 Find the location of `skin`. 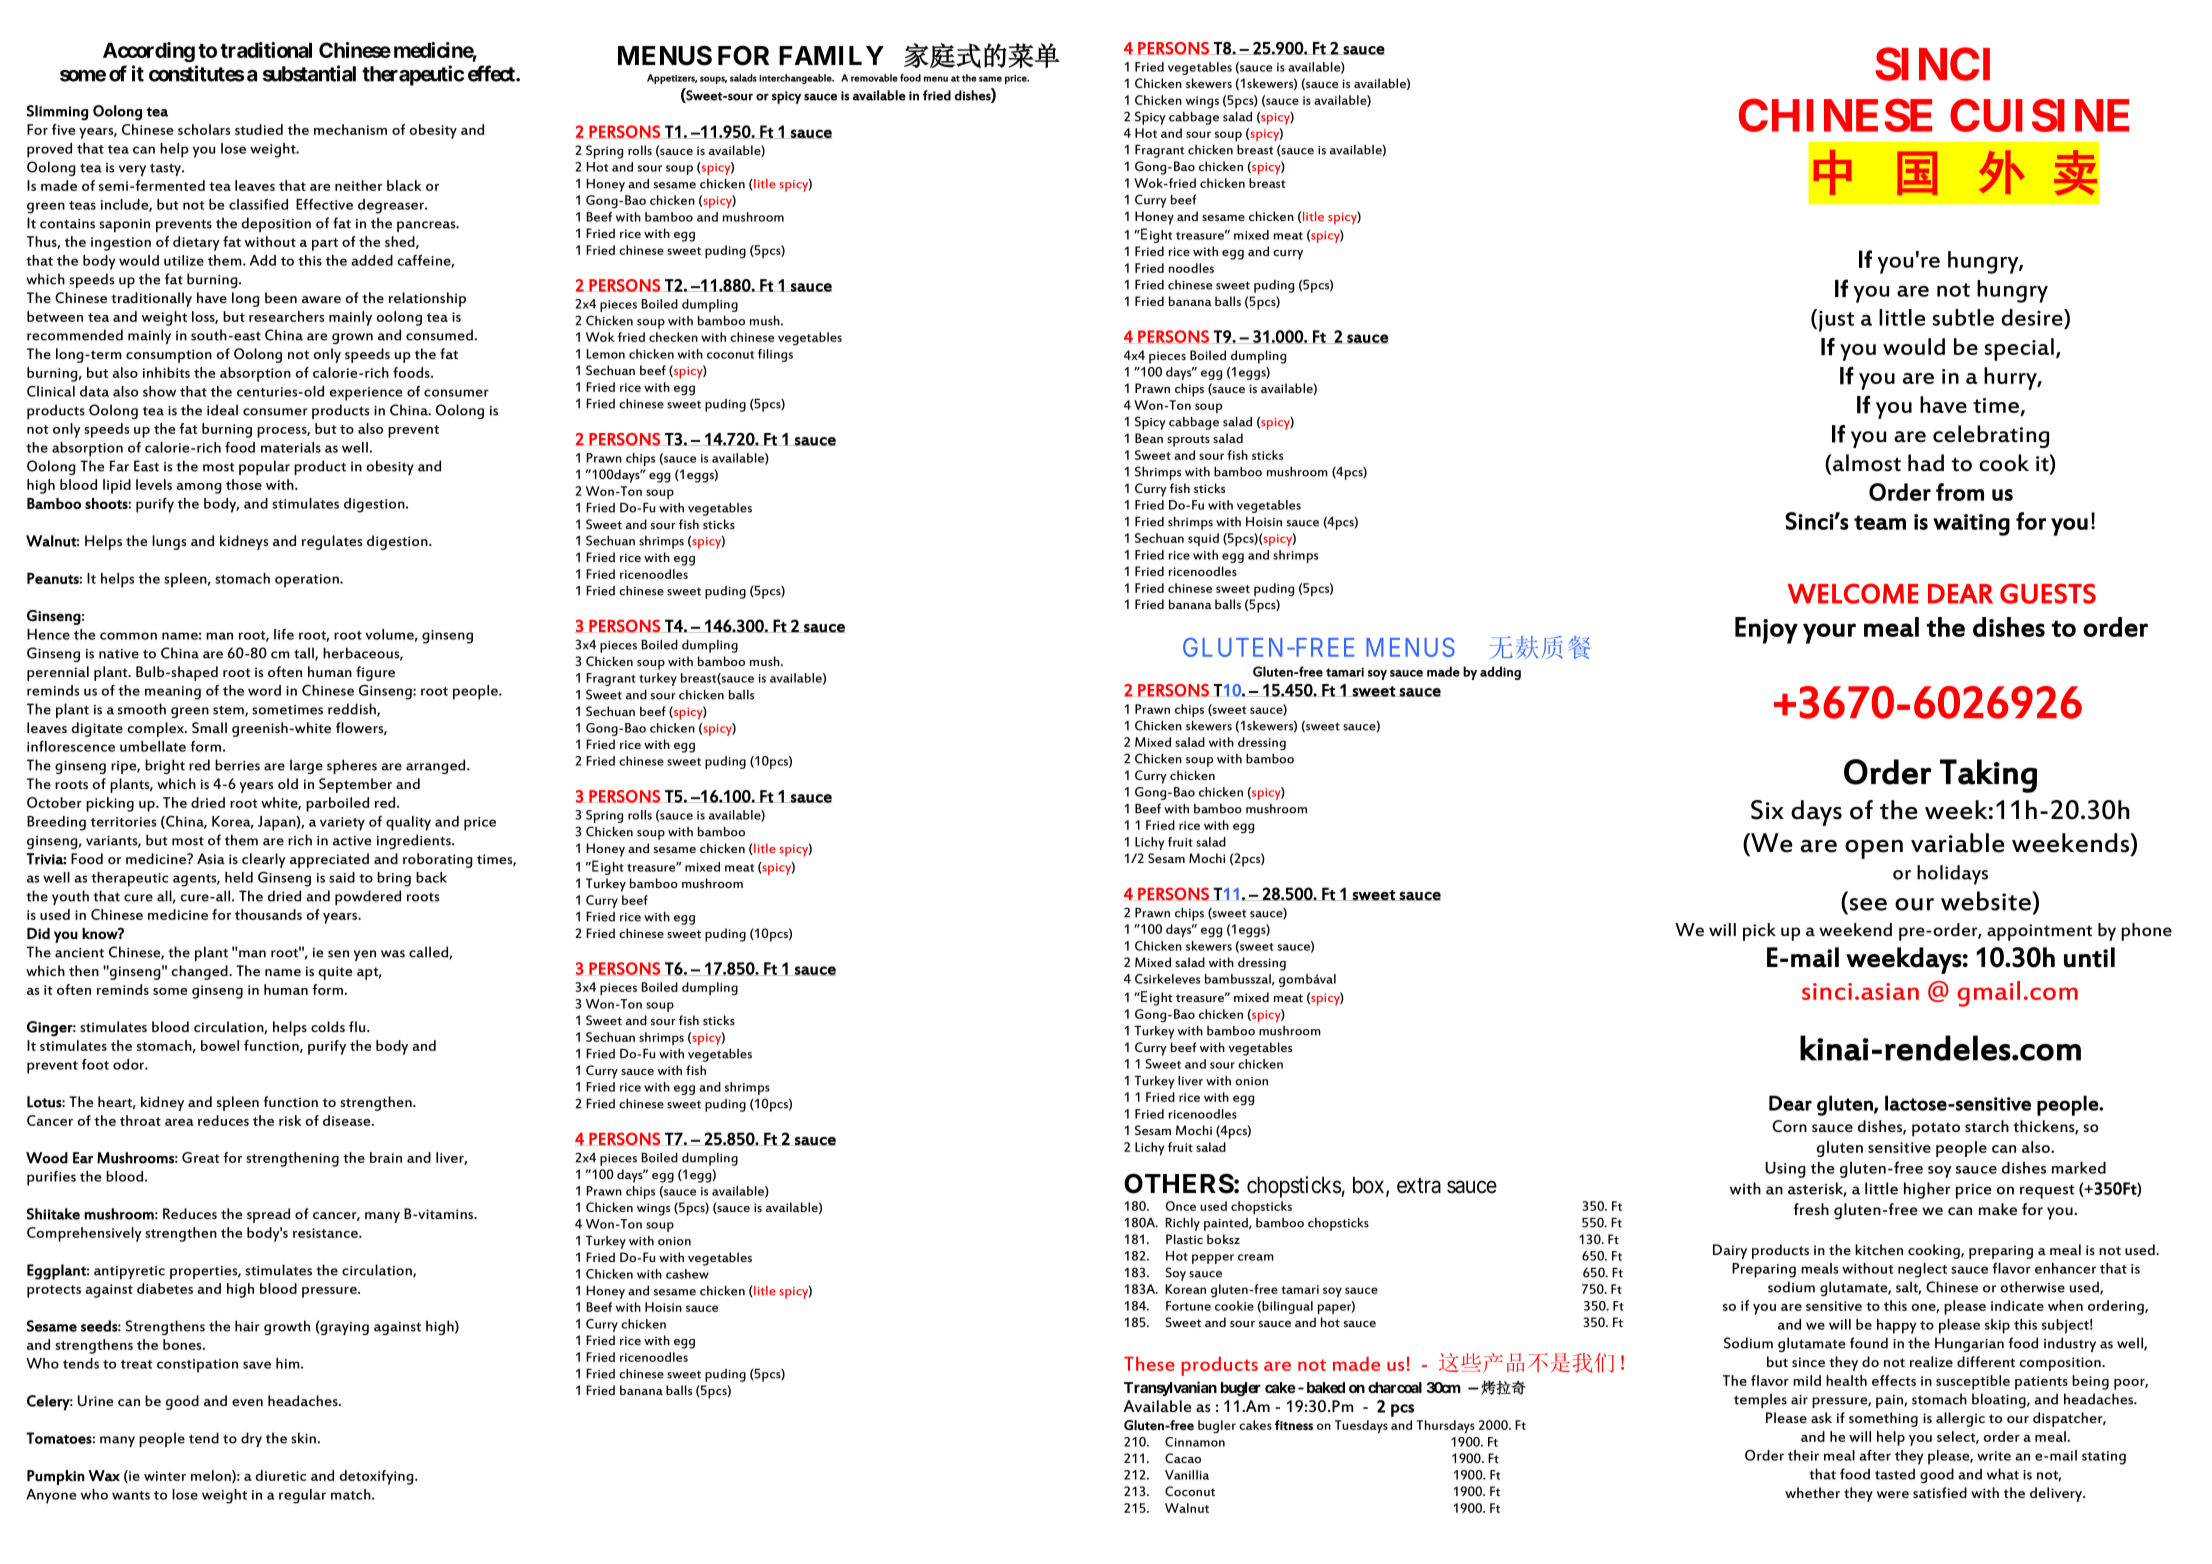

skin is located at coordinates (303, 1438).
